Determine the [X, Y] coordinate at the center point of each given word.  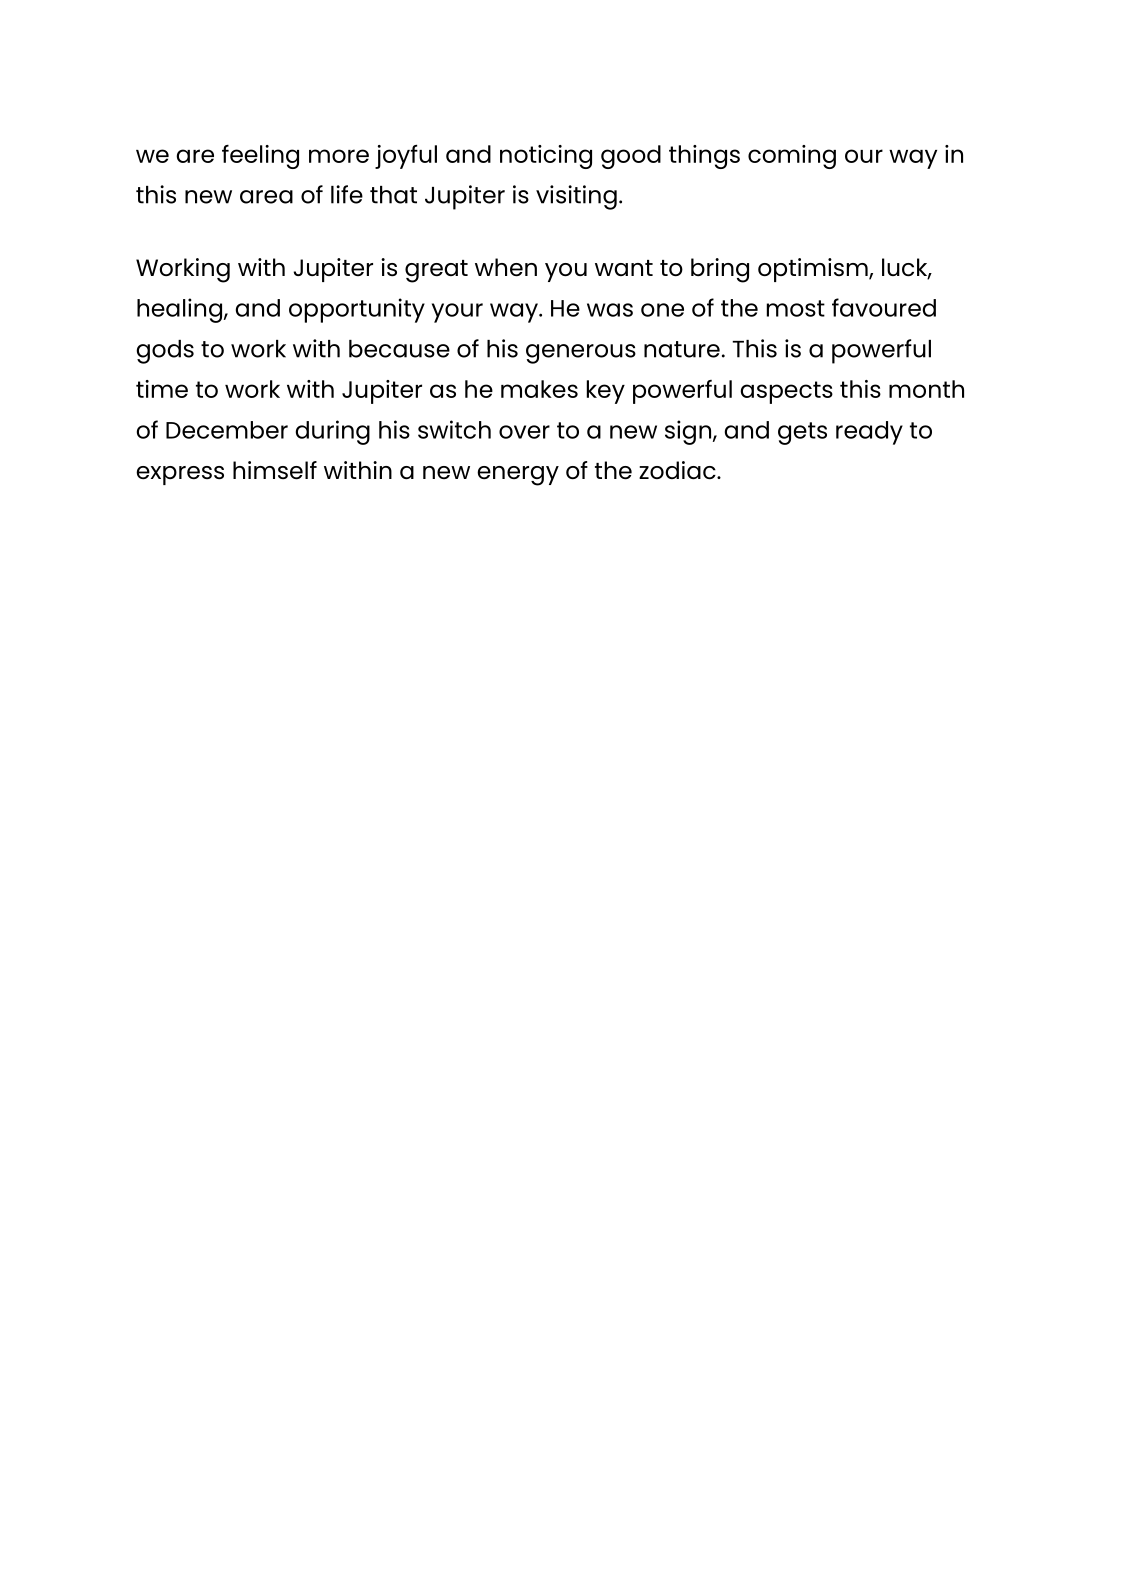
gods [165, 352]
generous [581, 354]
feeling [260, 157]
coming [792, 157]
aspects [786, 392]
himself [275, 470]
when [506, 267]
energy [518, 476]
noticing [546, 157]
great [436, 271]
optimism [814, 270]
